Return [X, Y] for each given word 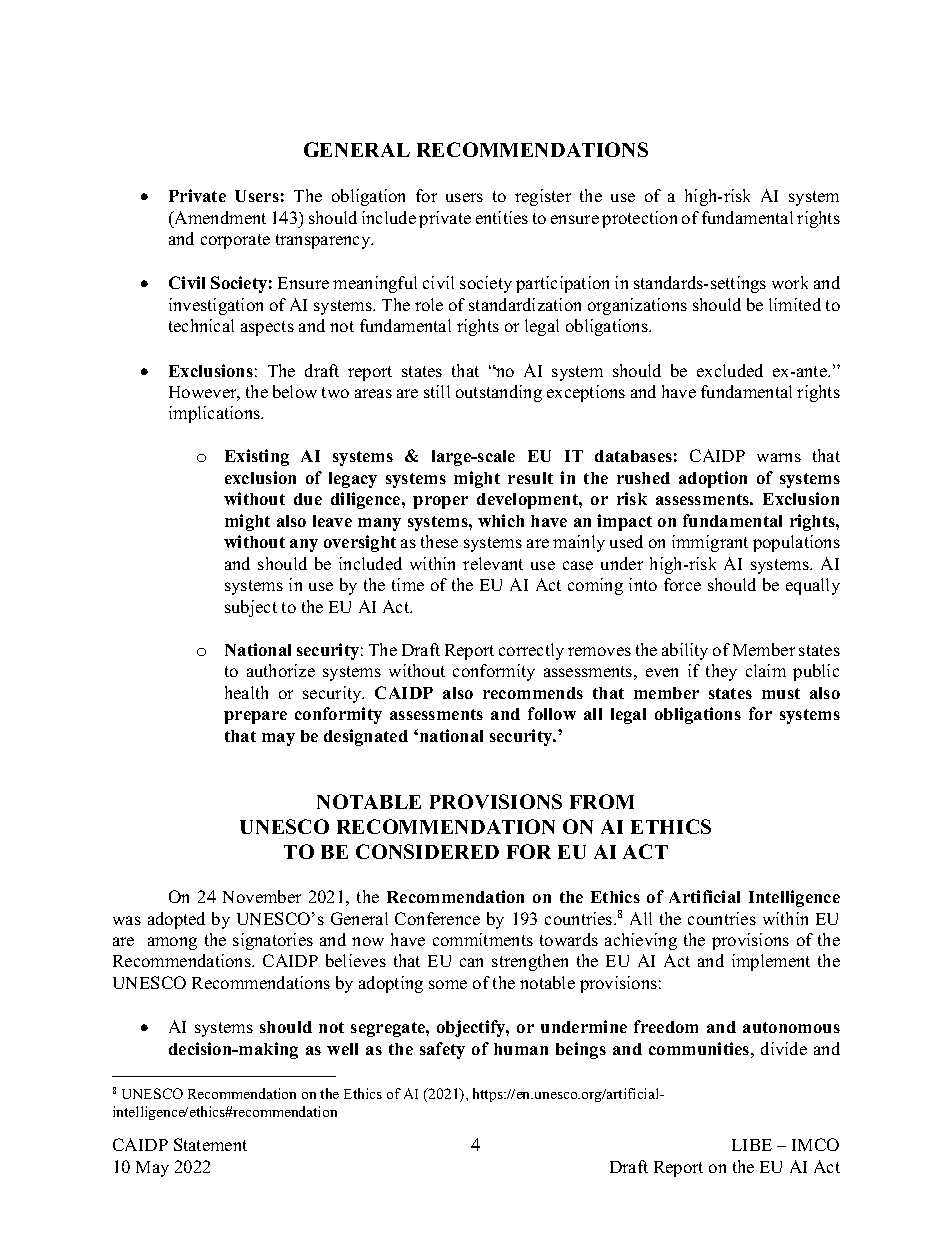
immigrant [710, 543]
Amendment [219, 217]
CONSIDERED [427, 851]
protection [639, 219]
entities [502, 217]
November [262, 896]
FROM [602, 801]
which [501, 520]
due [308, 499]
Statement [210, 1144]
